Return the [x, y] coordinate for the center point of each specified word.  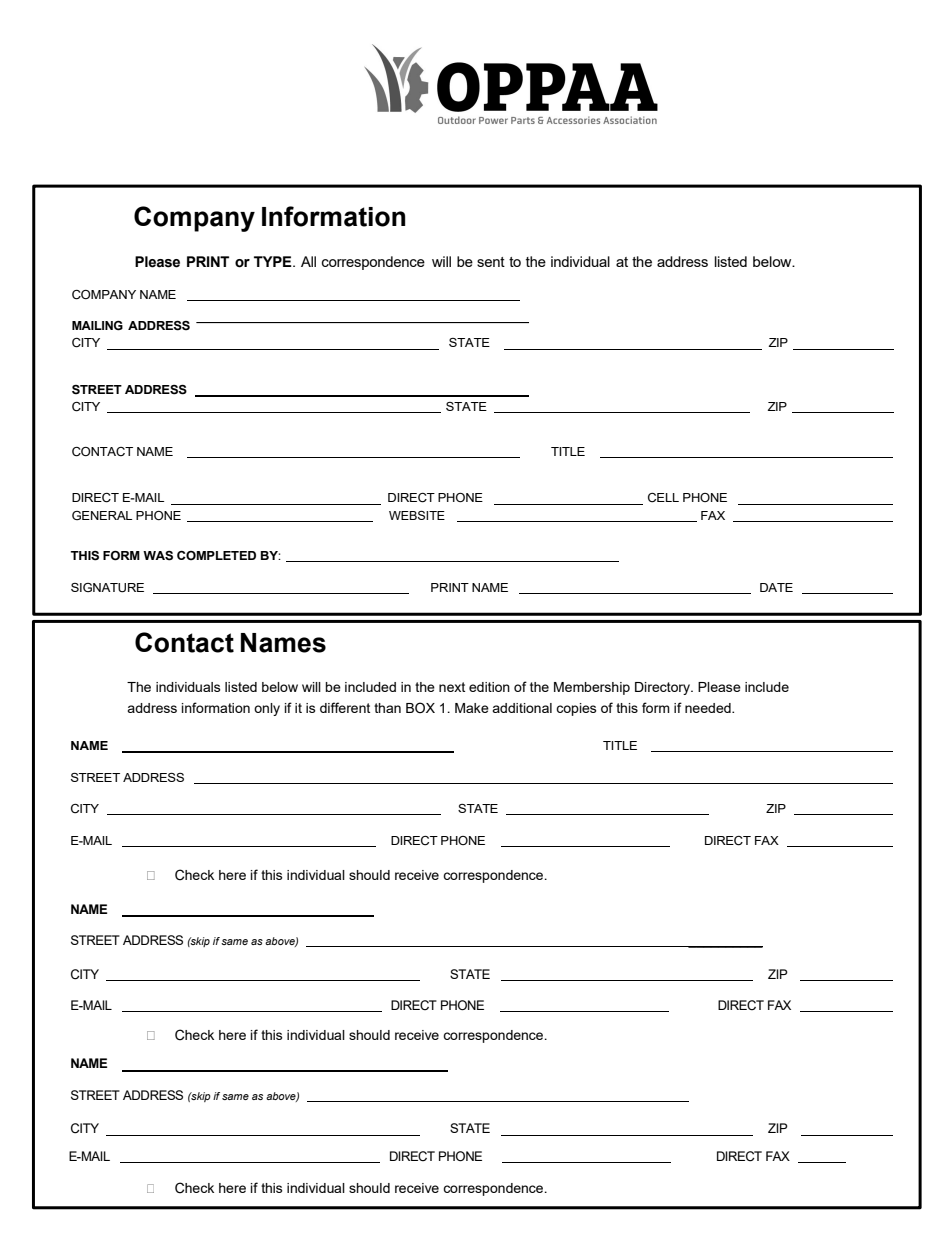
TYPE [274, 261]
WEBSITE [417, 515]
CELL [663, 498]
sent [491, 262]
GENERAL [102, 515]
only [267, 709]
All [308, 261]
